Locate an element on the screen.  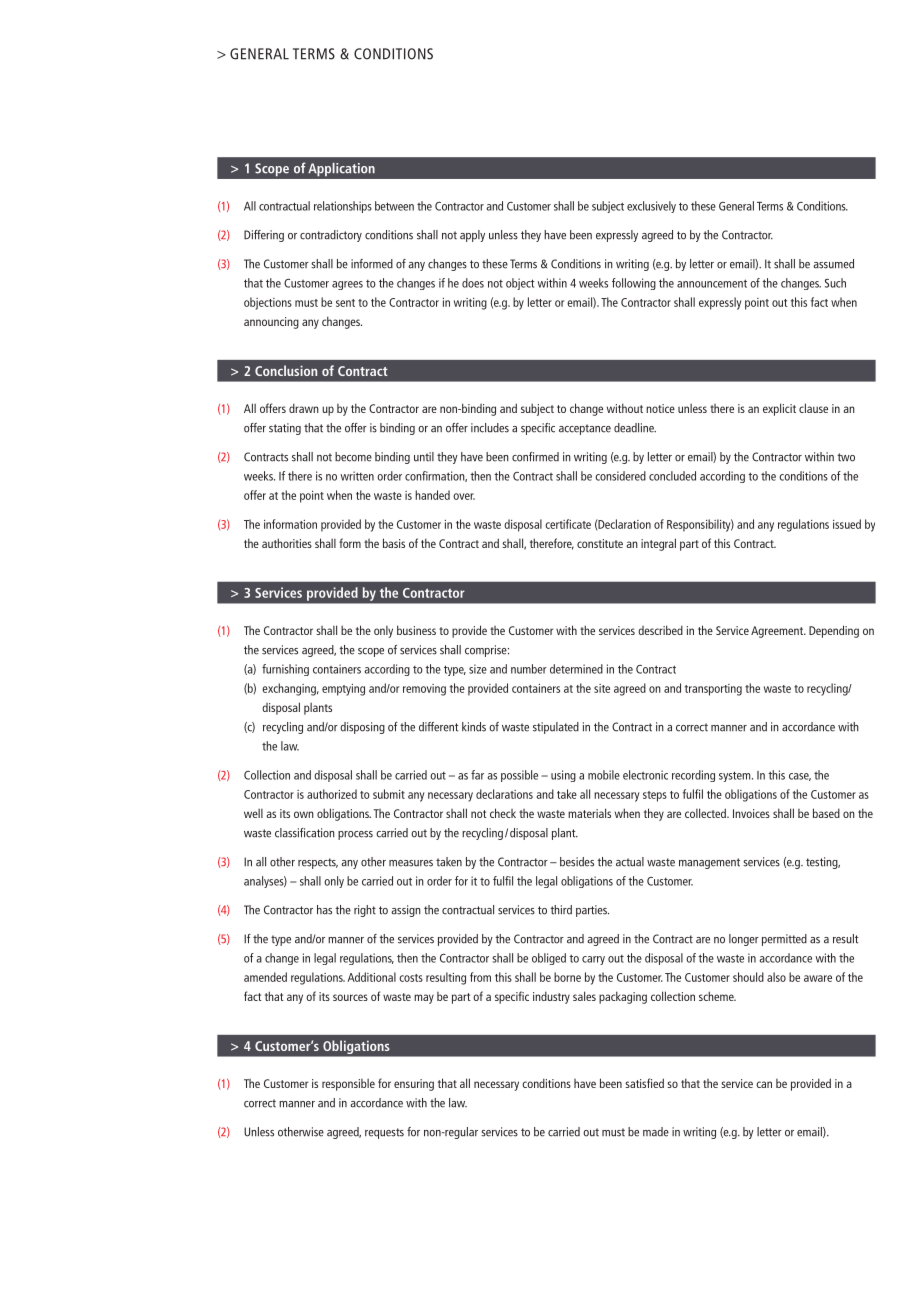
apply is located at coordinates (472, 236).
